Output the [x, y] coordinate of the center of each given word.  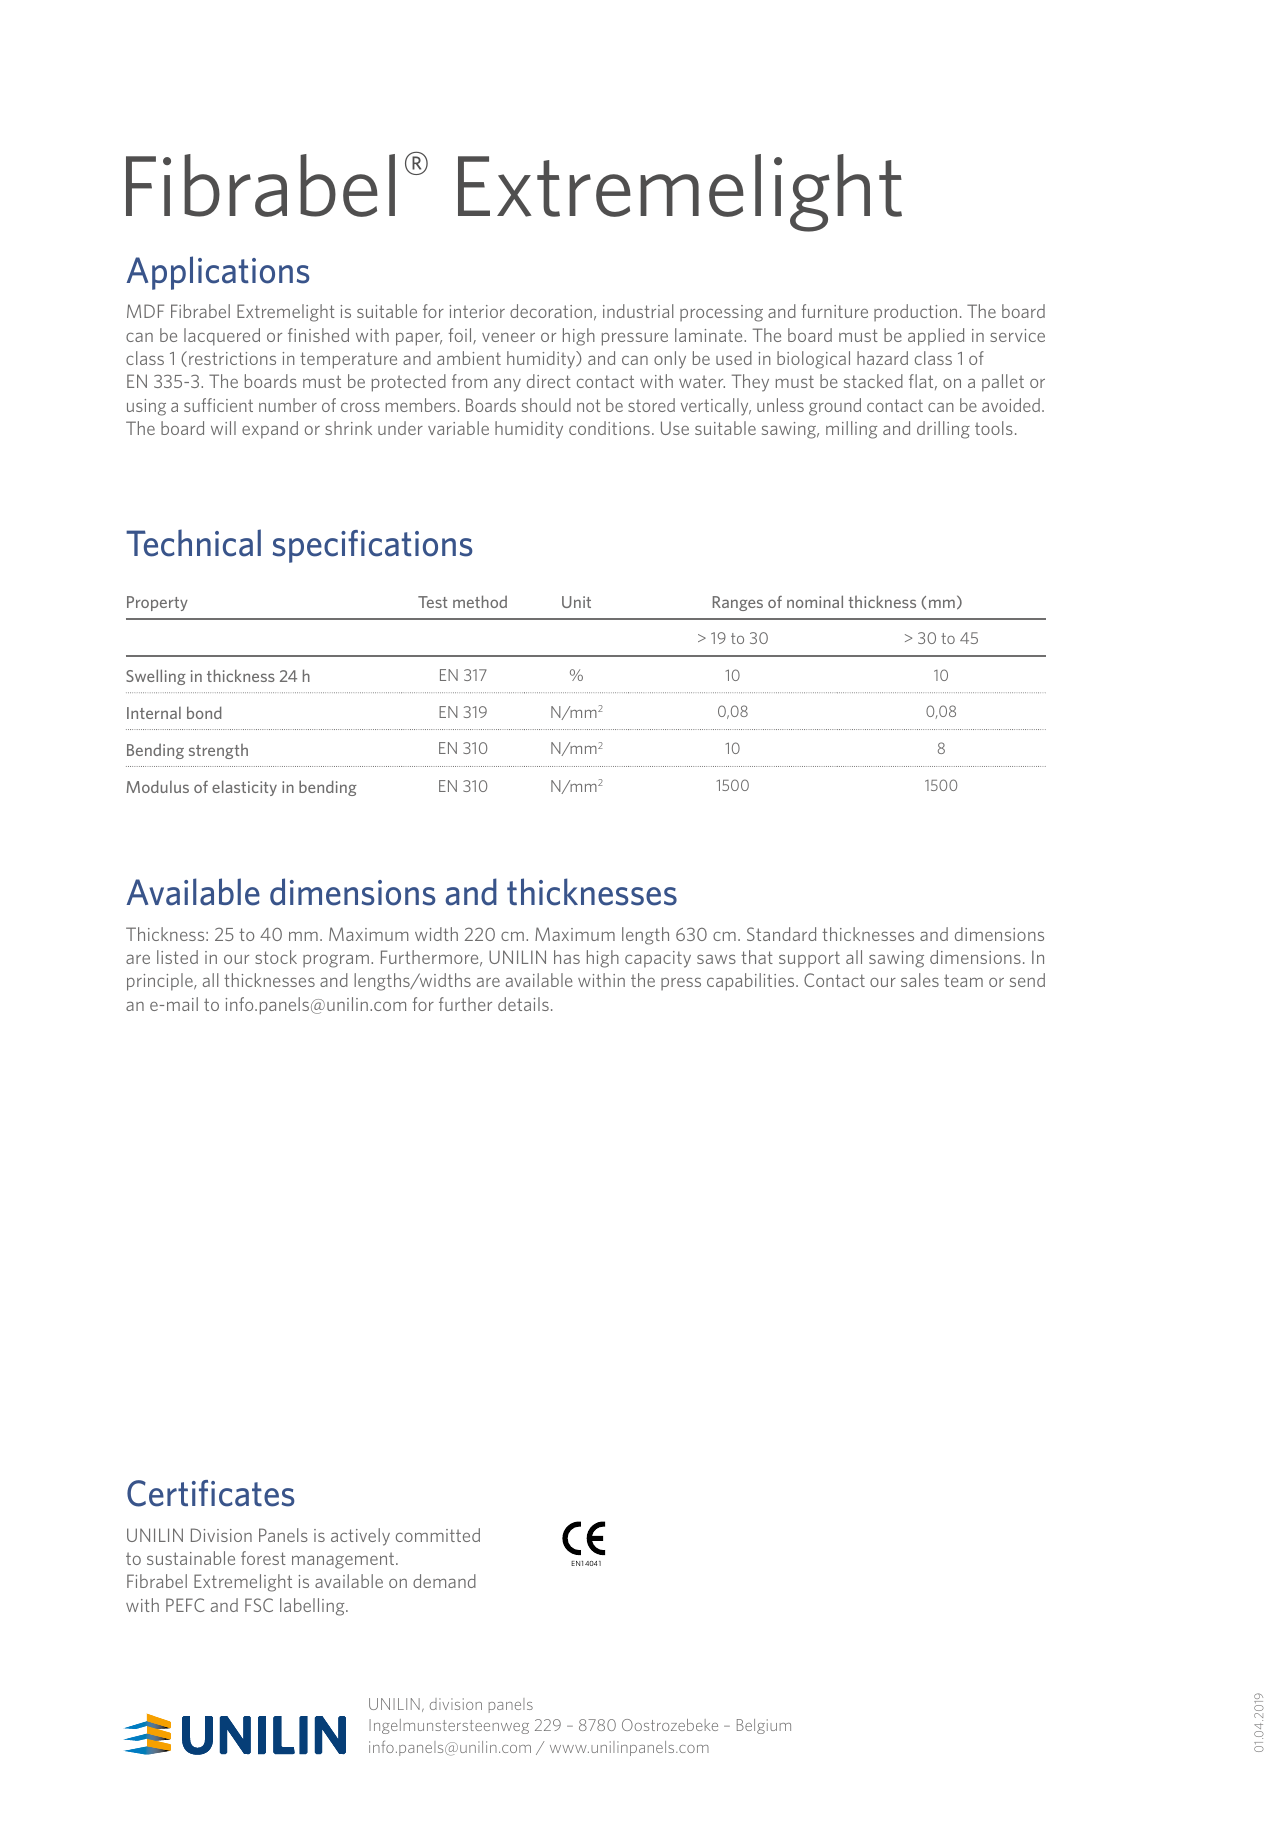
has [567, 957]
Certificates [210, 1493]
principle [161, 982]
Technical [193, 543]
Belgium [764, 1726]
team [963, 980]
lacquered [222, 337]
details [523, 1004]
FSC [259, 1605]
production [915, 312]
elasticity [244, 788]
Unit [576, 602]
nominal [815, 601]
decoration [551, 311]
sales [920, 980]
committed [438, 1535]
